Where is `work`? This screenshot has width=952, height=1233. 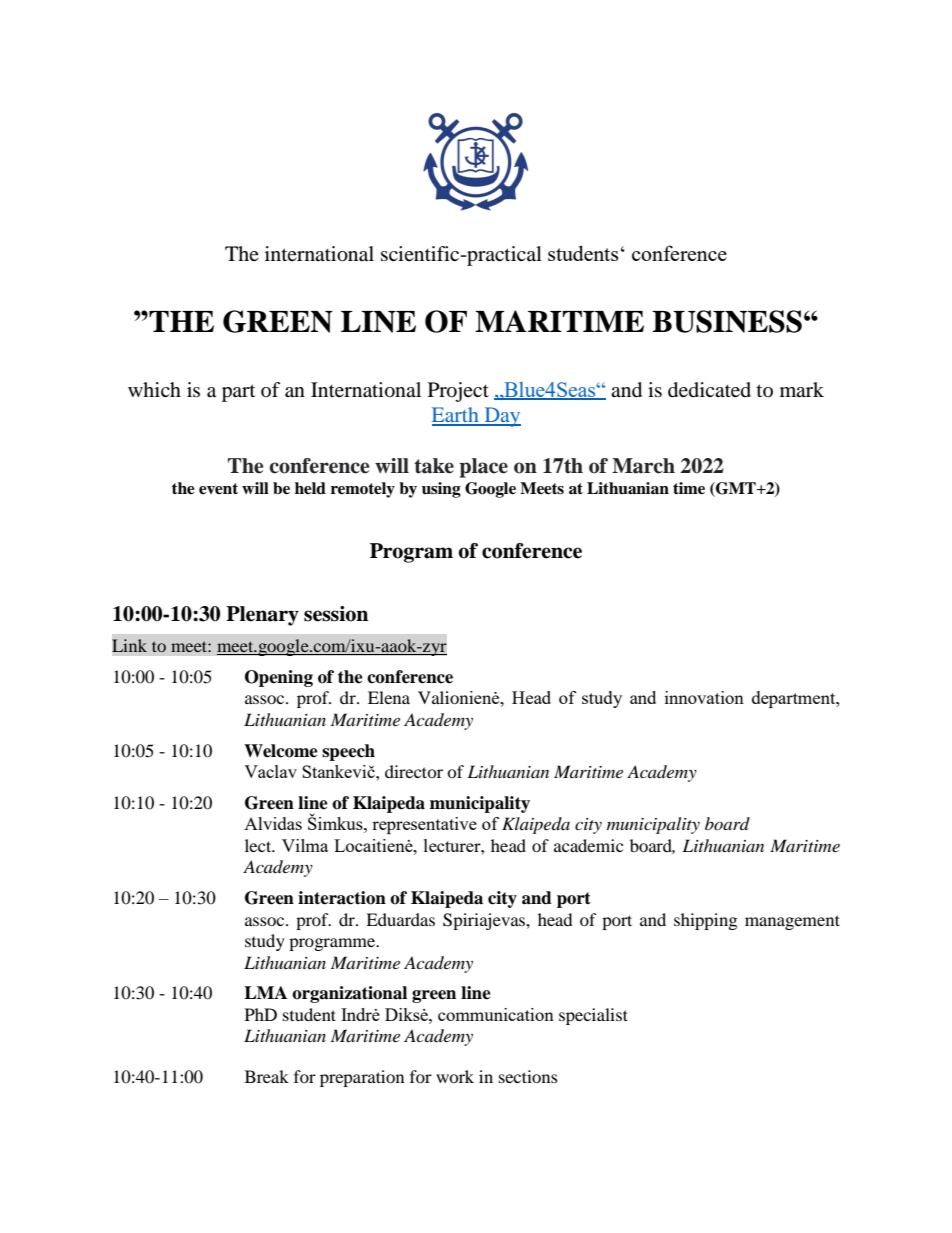 work is located at coordinates (455, 1076).
